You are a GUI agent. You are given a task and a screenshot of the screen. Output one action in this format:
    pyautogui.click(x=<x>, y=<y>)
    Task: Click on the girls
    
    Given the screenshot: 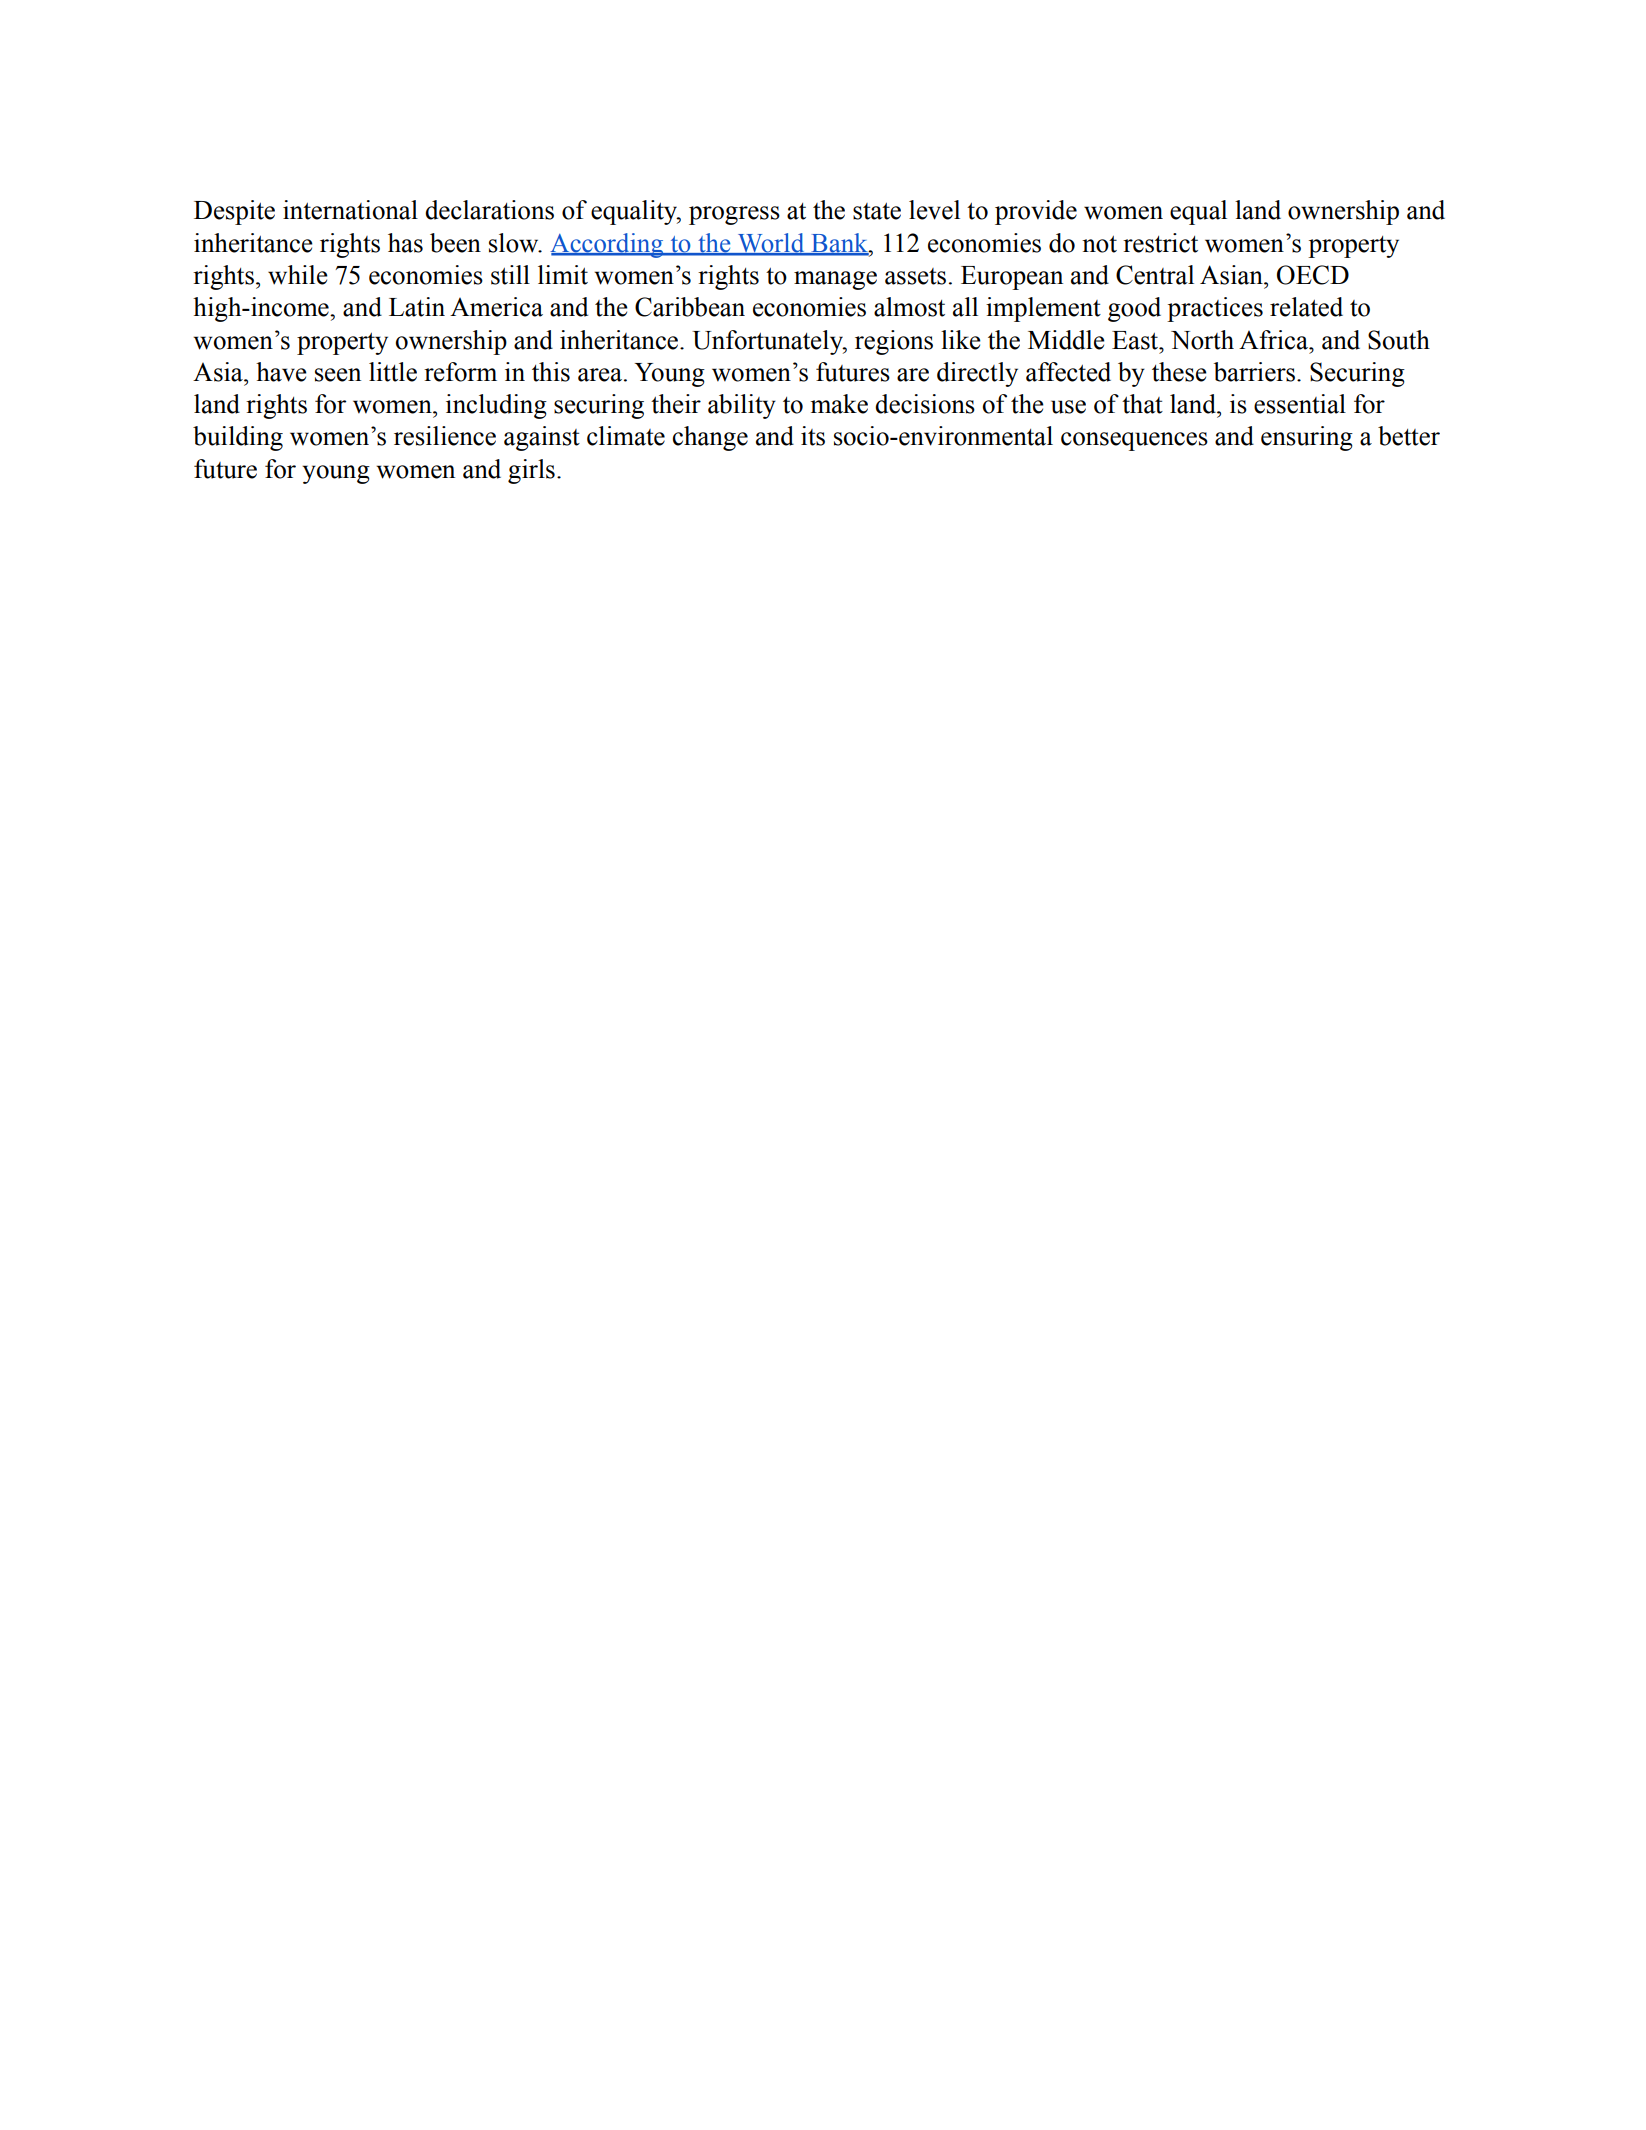 What is the action you would take?
    pyautogui.click(x=531, y=471)
